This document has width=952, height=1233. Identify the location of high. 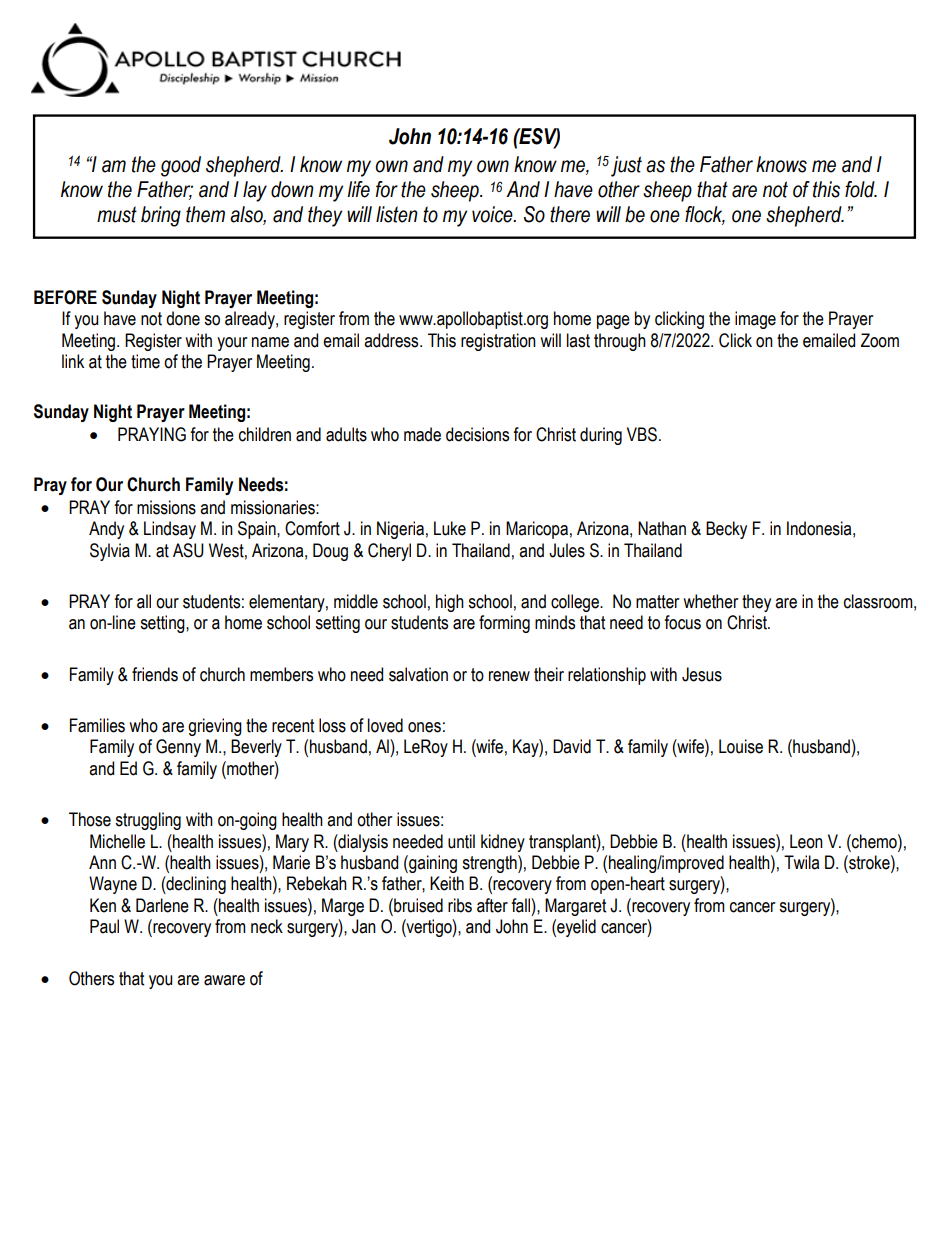
(450, 603).
